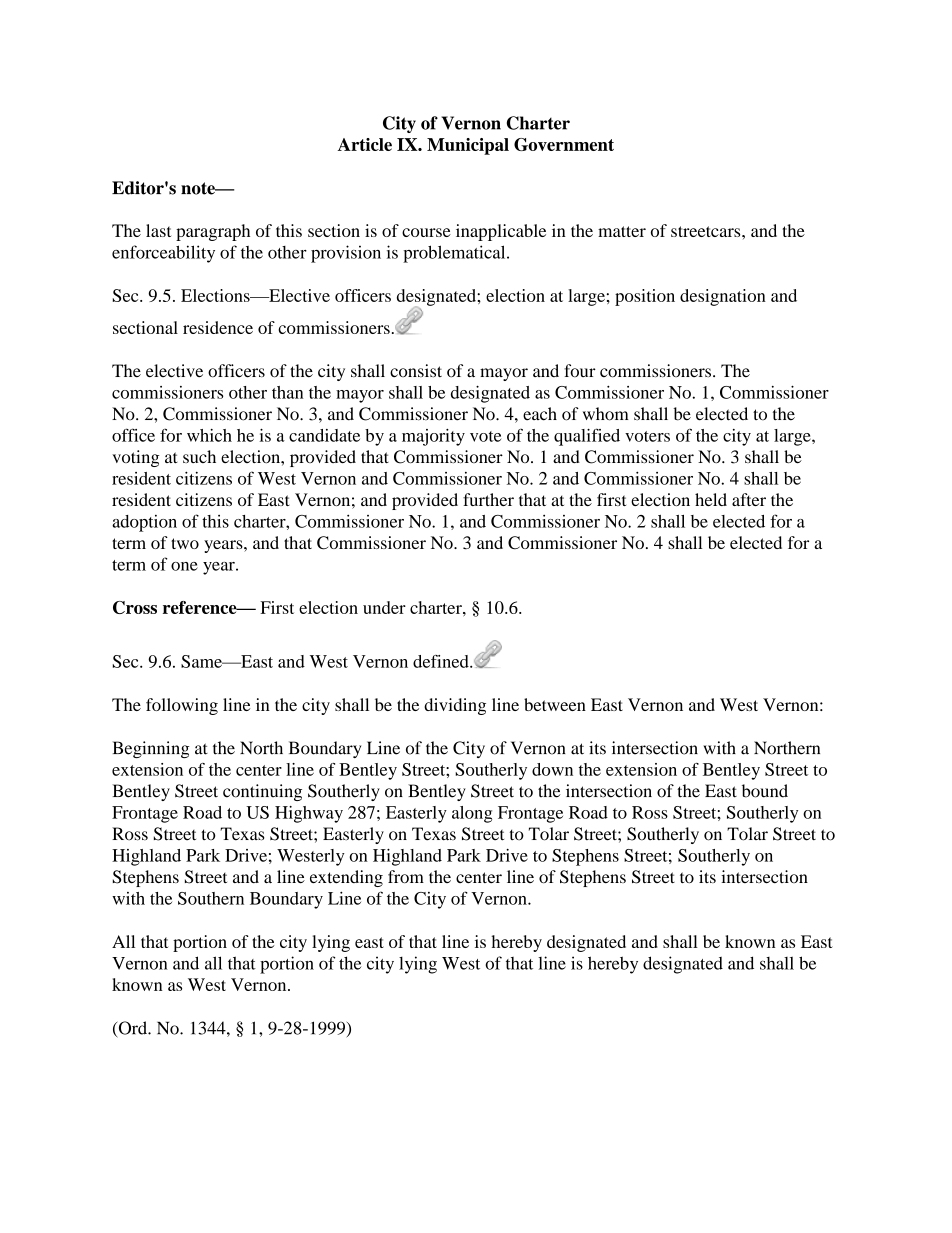  I want to click on residence, so click(218, 327).
